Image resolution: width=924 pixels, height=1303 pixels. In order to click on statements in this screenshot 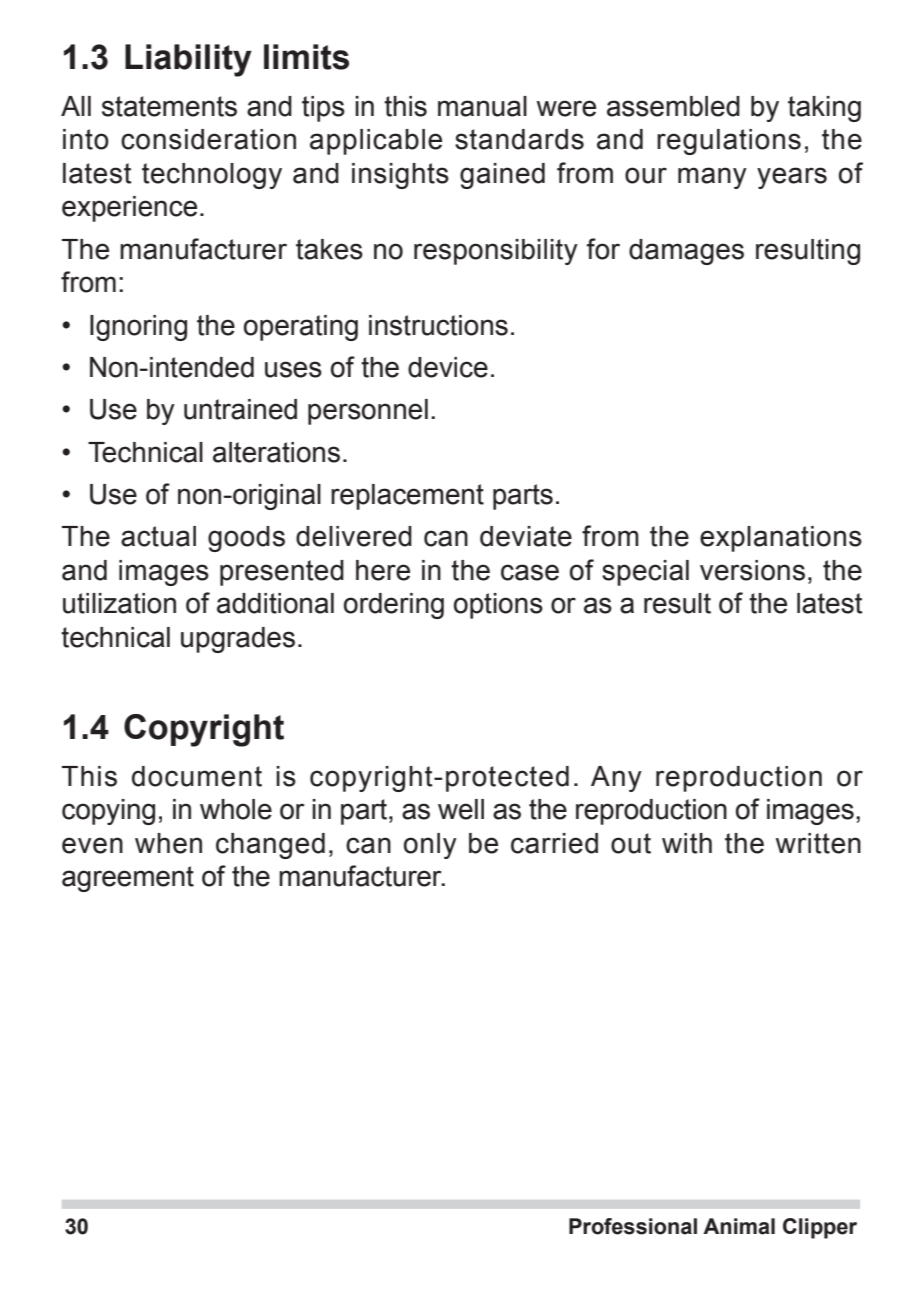, I will do `click(169, 106)`.
